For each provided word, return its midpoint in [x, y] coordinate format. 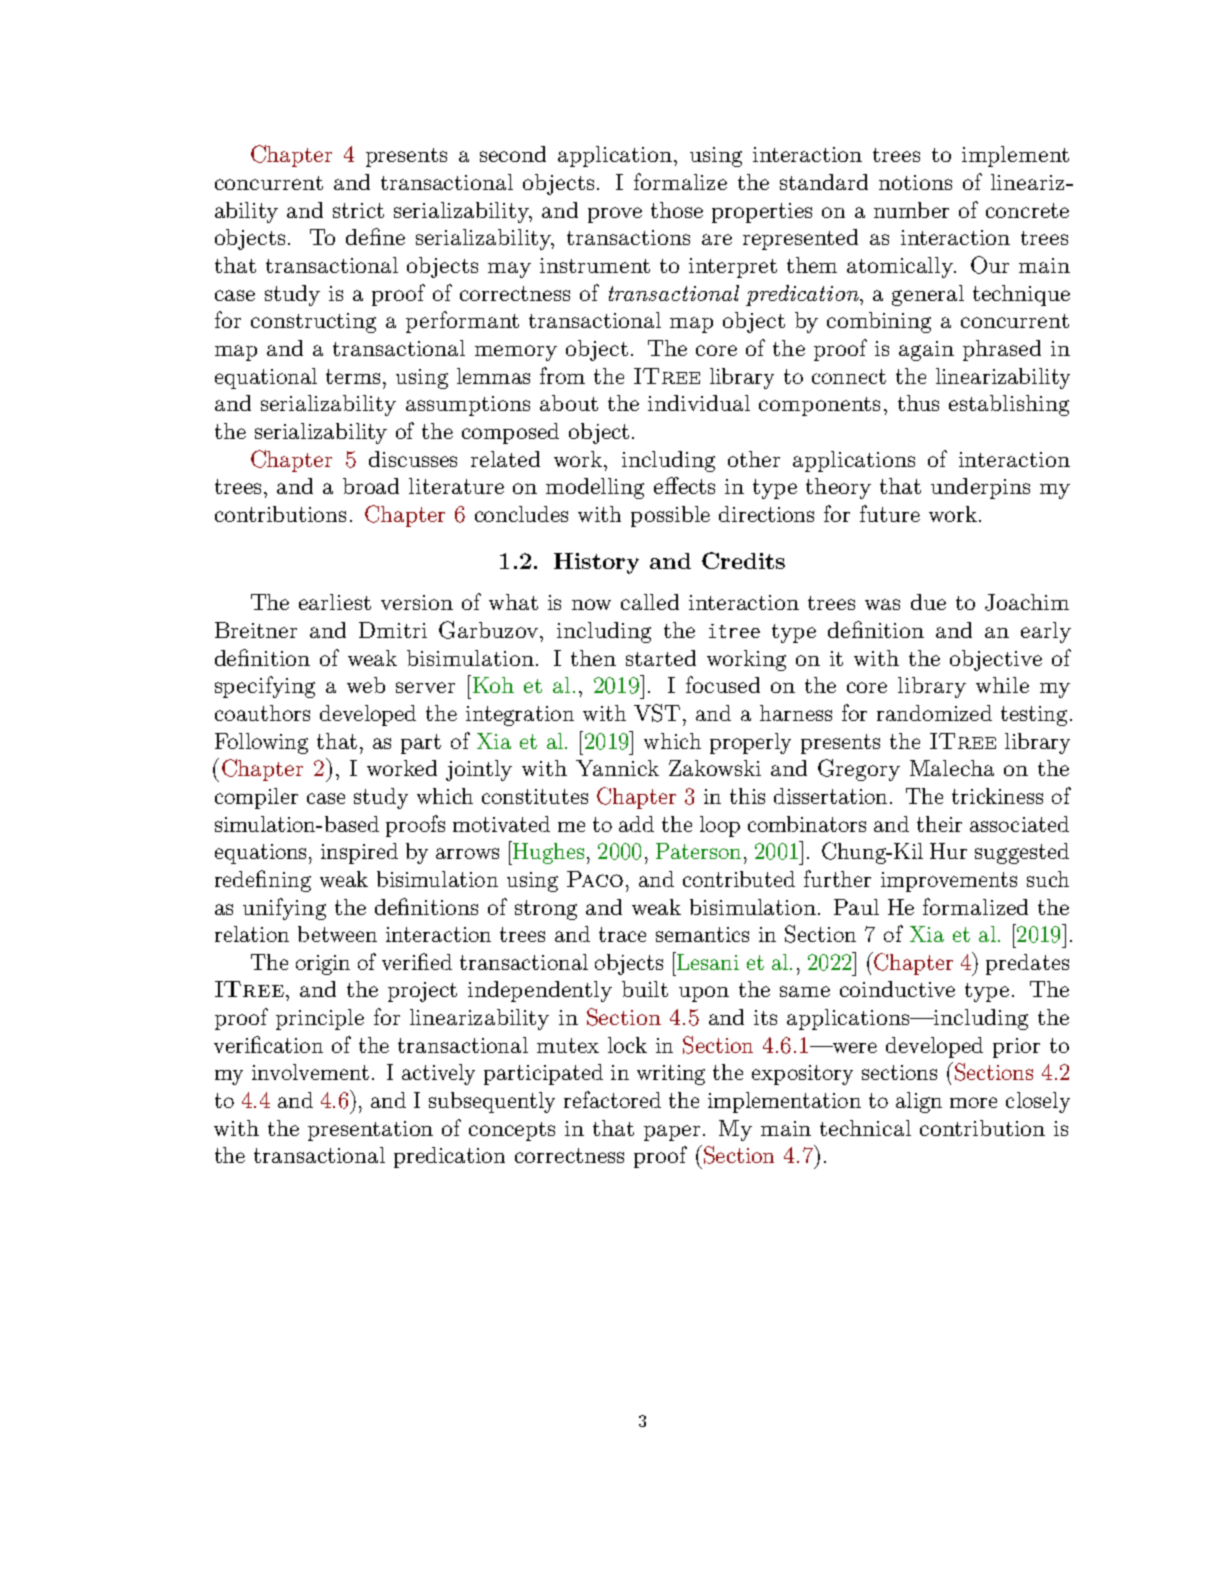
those [677, 210]
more [973, 1102]
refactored [612, 1099]
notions [915, 182]
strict [358, 210]
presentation [370, 1131]
